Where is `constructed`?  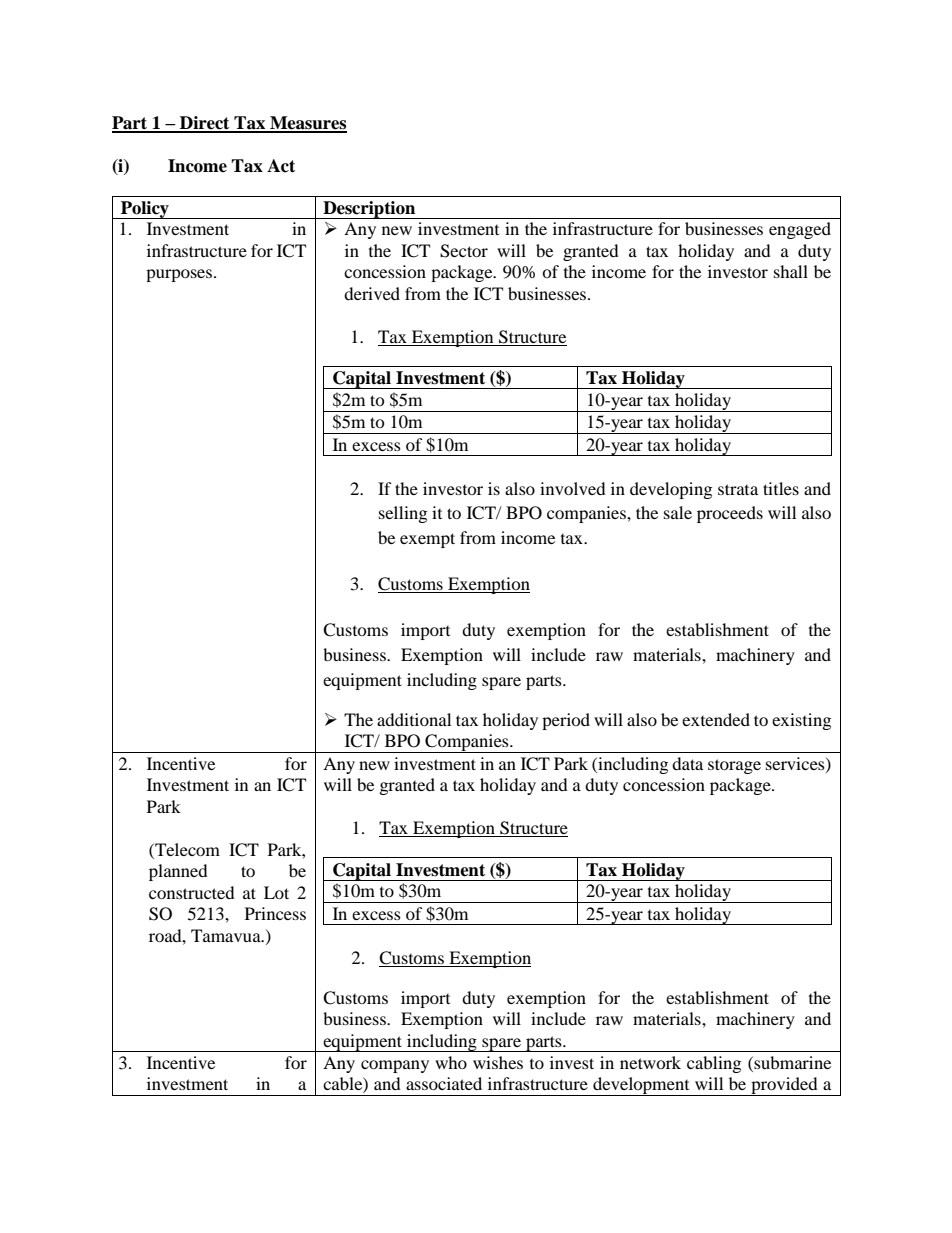
constructed is located at coordinates (192, 892).
